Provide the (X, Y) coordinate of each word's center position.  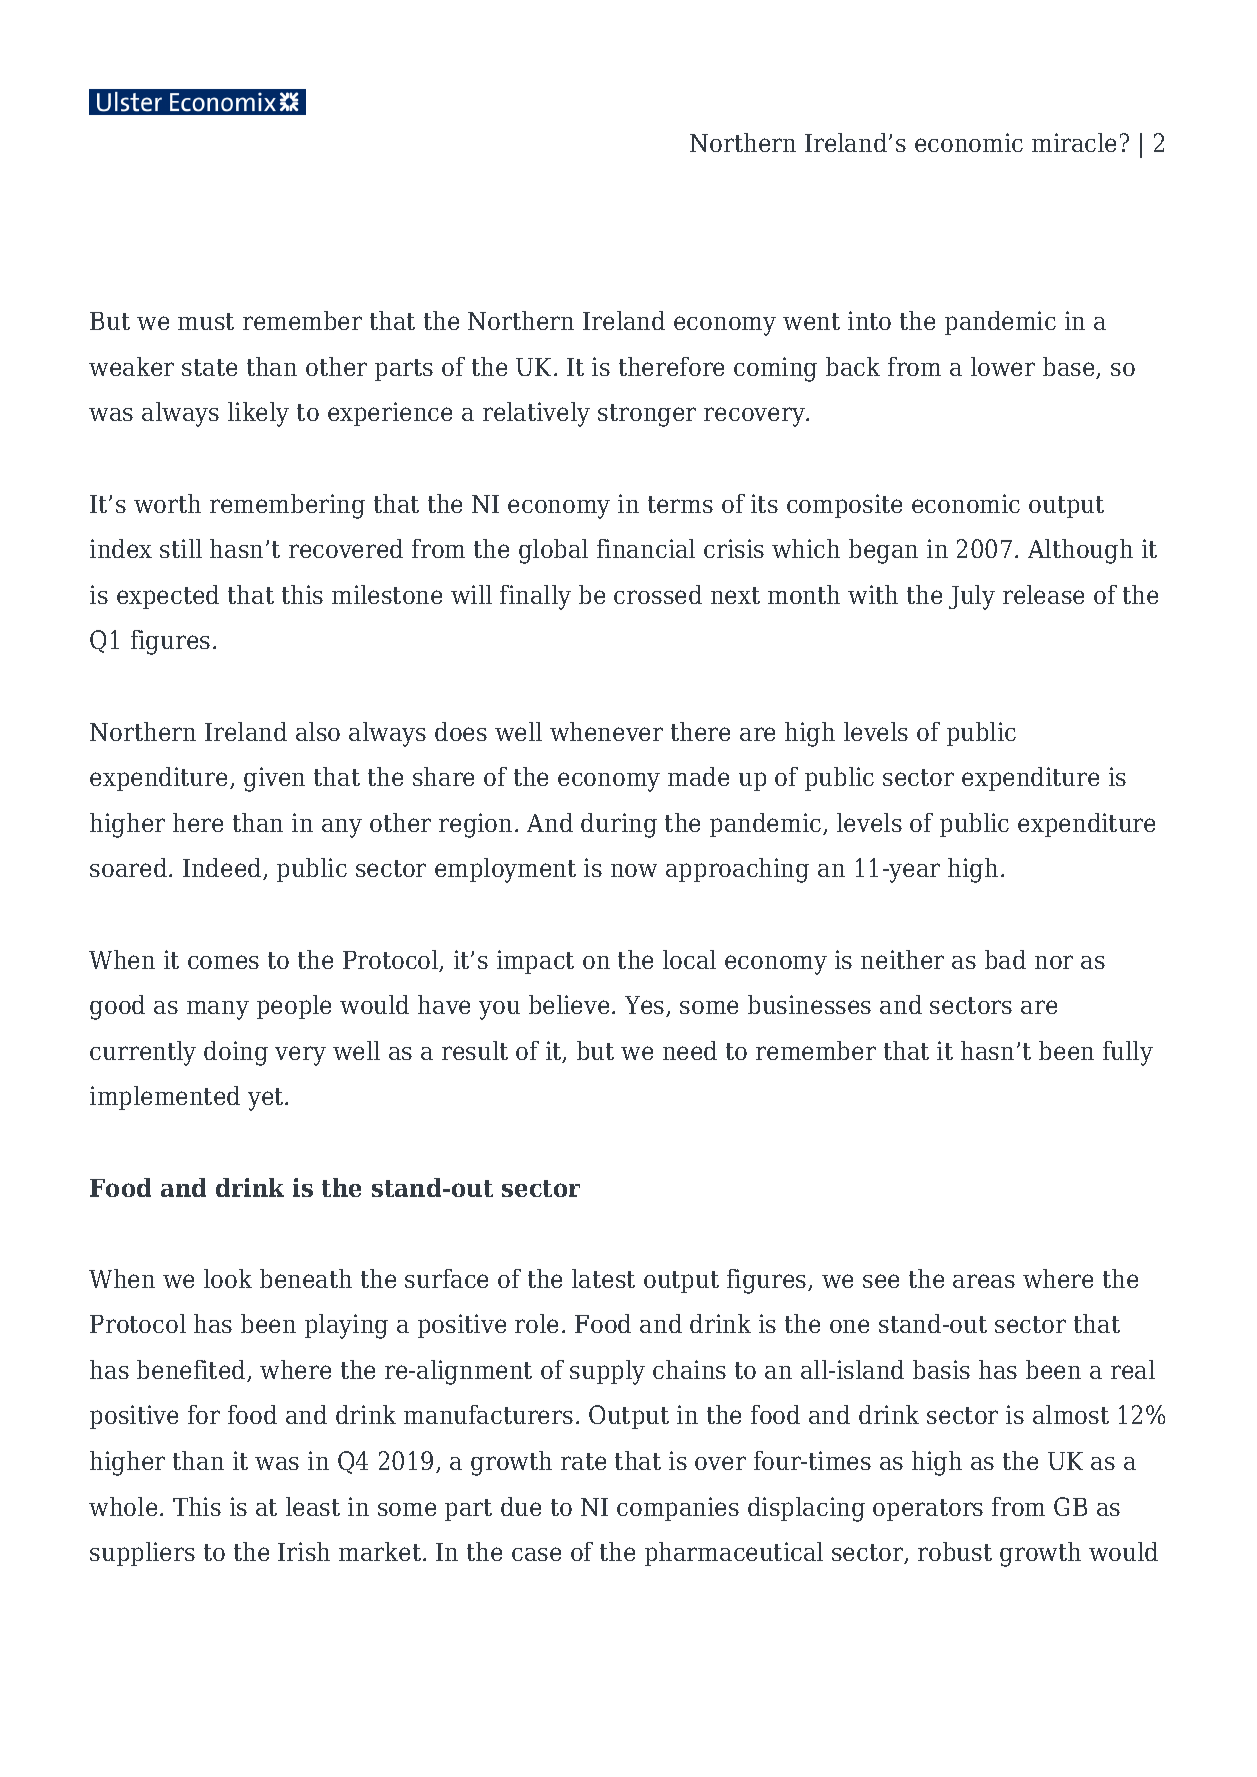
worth (167, 503)
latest (603, 1278)
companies (678, 1509)
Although (1080, 551)
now (634, 870)
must (206, 321)
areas (984, 1281)
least (313, 1506)
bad (1005, 959)
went (811, 321)
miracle (1074, 142)
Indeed (223, 869)
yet (267, 1099)
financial (646, 548)
